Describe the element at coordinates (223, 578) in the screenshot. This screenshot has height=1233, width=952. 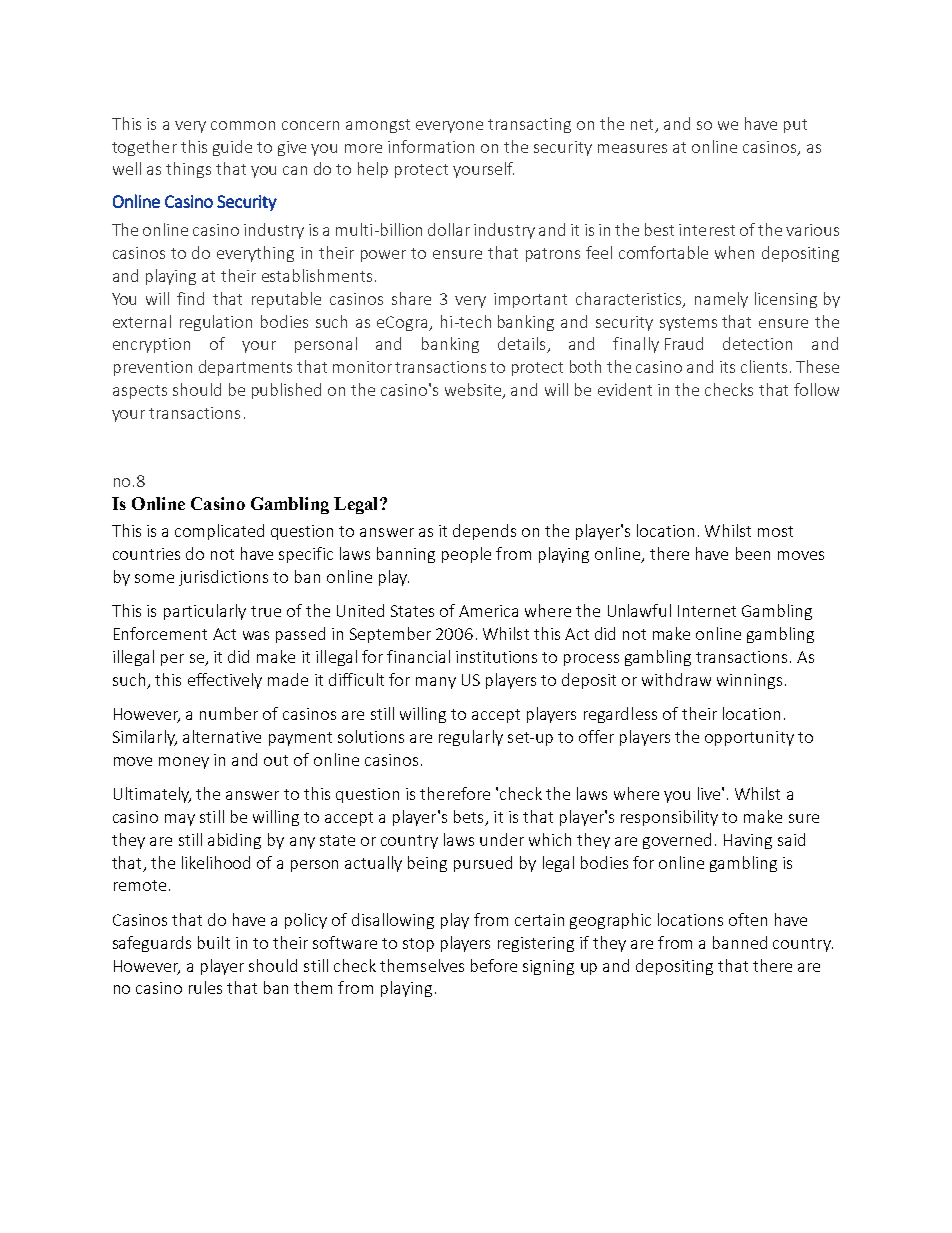
I see `jurisdictions` at that location.
